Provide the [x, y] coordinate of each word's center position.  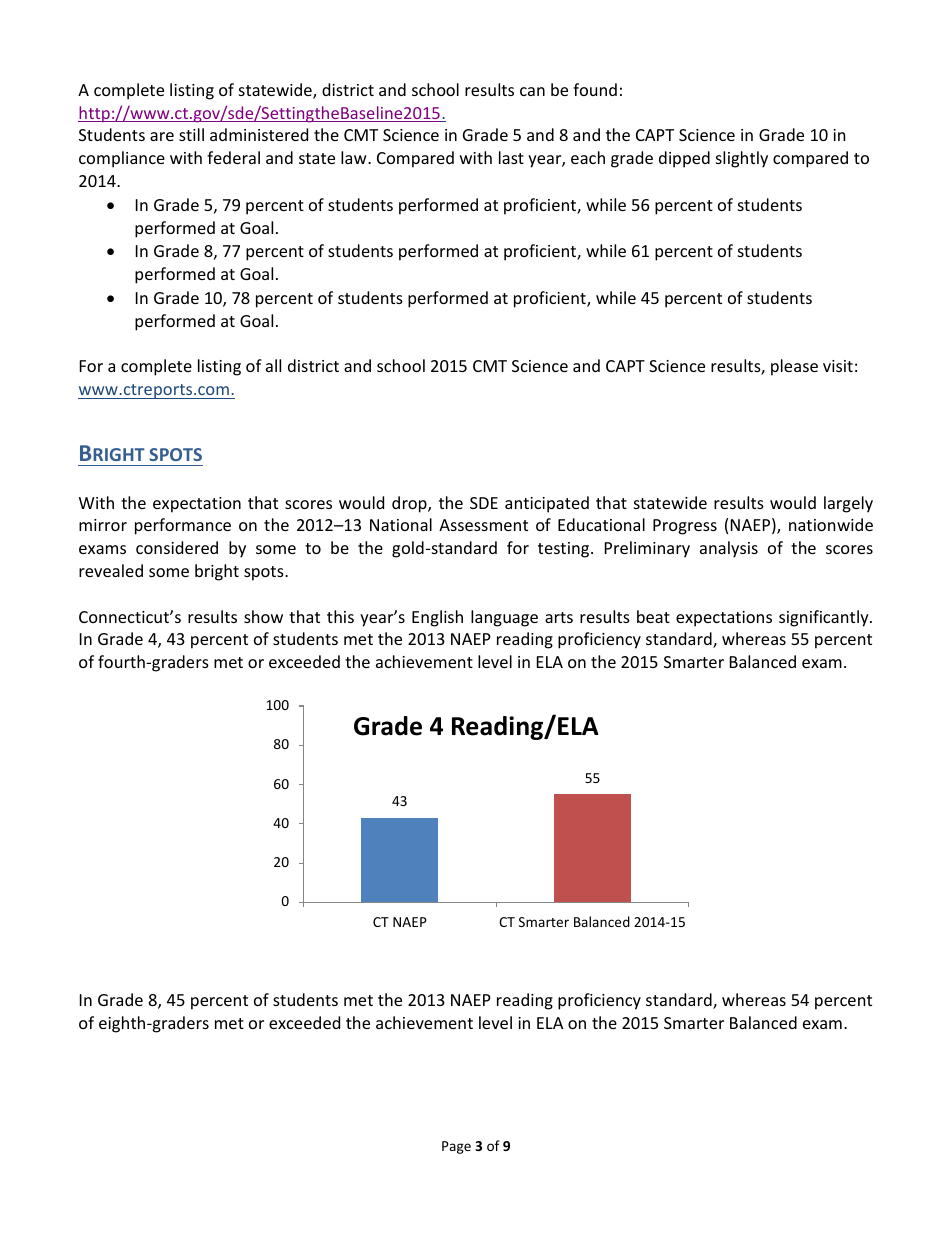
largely [848, 504]
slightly [742, 159]
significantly [825, 618]
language [504, 618]
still [191, 134]
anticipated [547, 504]
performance [183, 526]
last [511, 157]
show [263, 616]
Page [456, 1147]
